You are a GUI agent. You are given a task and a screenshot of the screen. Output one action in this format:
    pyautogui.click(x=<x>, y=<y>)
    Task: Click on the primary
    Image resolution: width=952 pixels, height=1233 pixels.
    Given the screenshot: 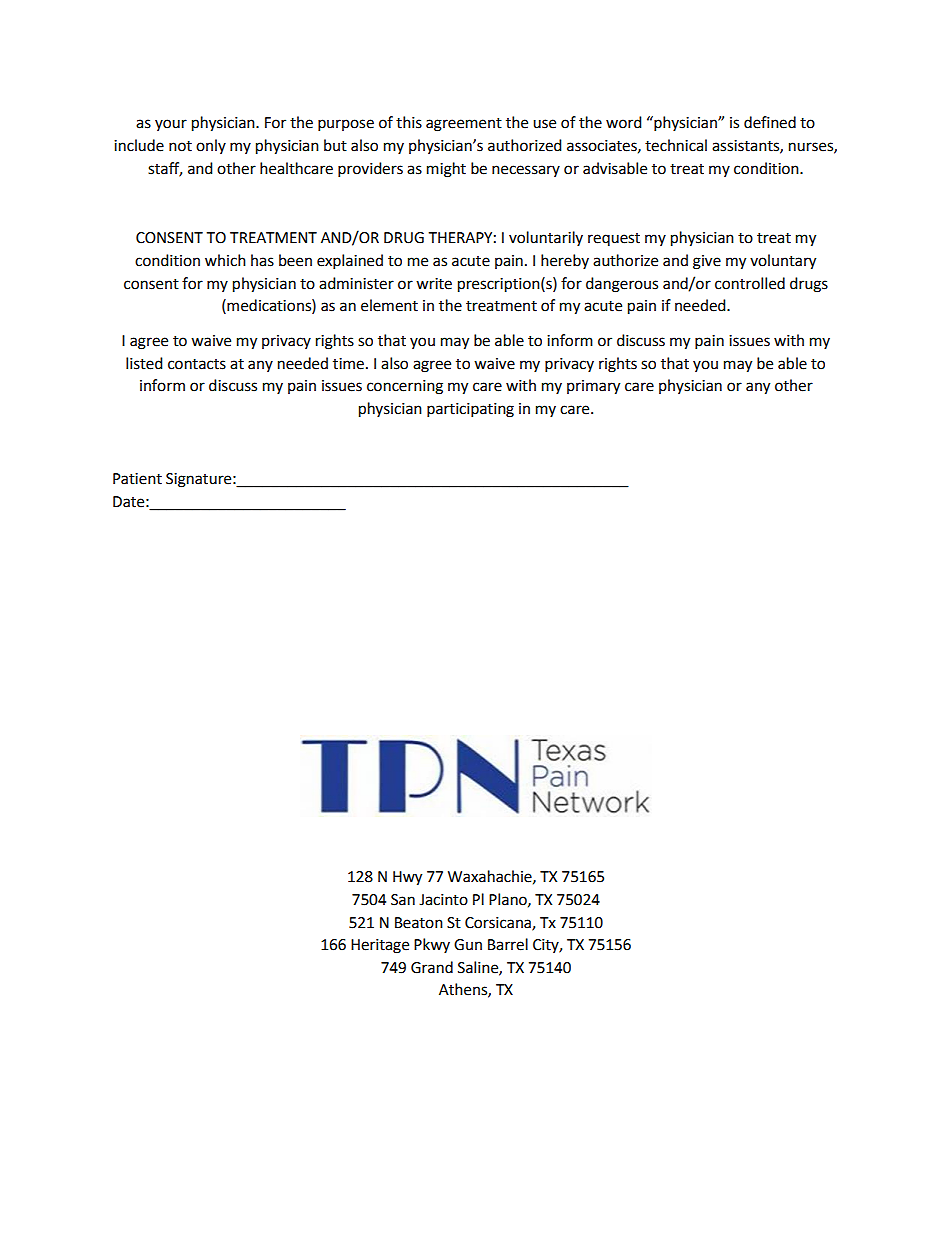 What is the action you would take?
    pyautogui.click(x=593, y=387)
